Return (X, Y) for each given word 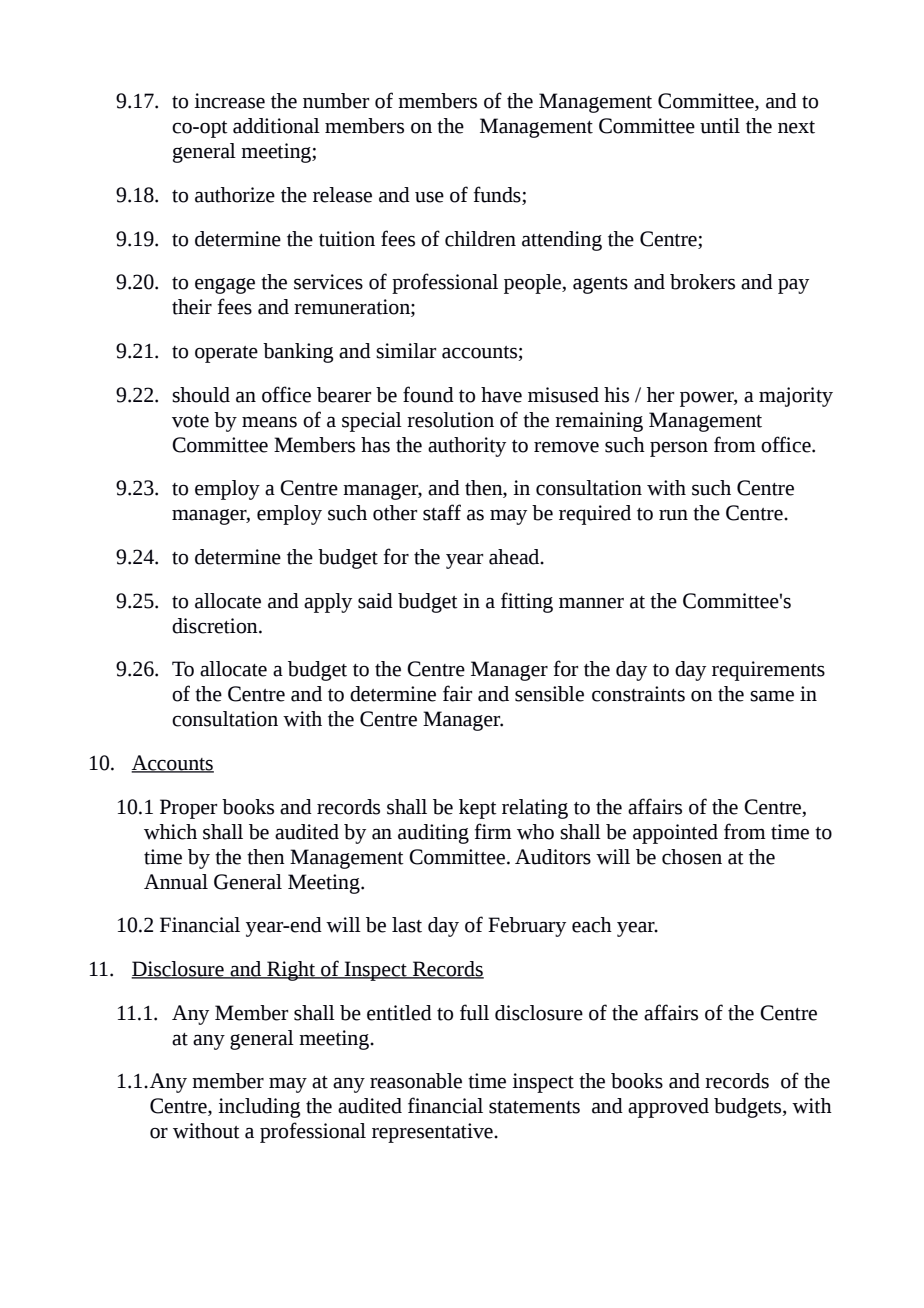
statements (534, 1107)
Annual (176, 882)
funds (498, 195)
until (720, 126)
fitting (527, 602)
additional (276, 126)
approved (668, 1108)
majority (796, 397)
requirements (768, 671)
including (259, 1108)
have (501, 395)
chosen (692, 857)
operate (226, 354)
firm (493, 831)
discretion (216, 626)
